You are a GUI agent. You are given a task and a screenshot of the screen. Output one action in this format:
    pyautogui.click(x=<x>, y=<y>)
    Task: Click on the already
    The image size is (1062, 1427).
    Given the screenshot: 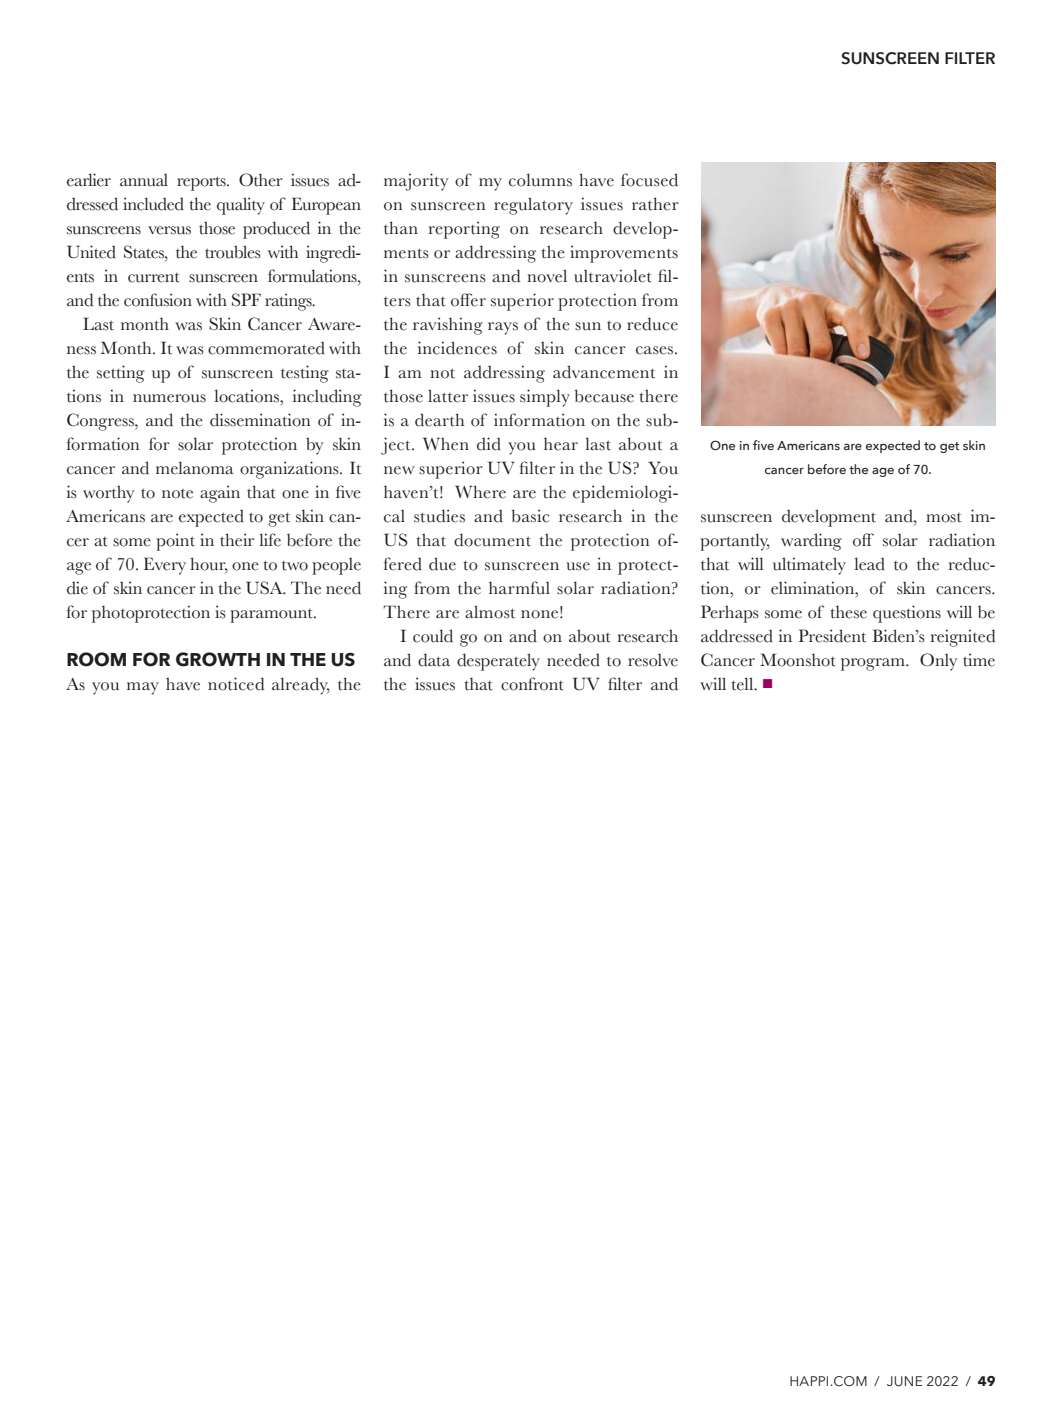 What is the action you would take?
    pyautogui.click(x=301, y=686)
